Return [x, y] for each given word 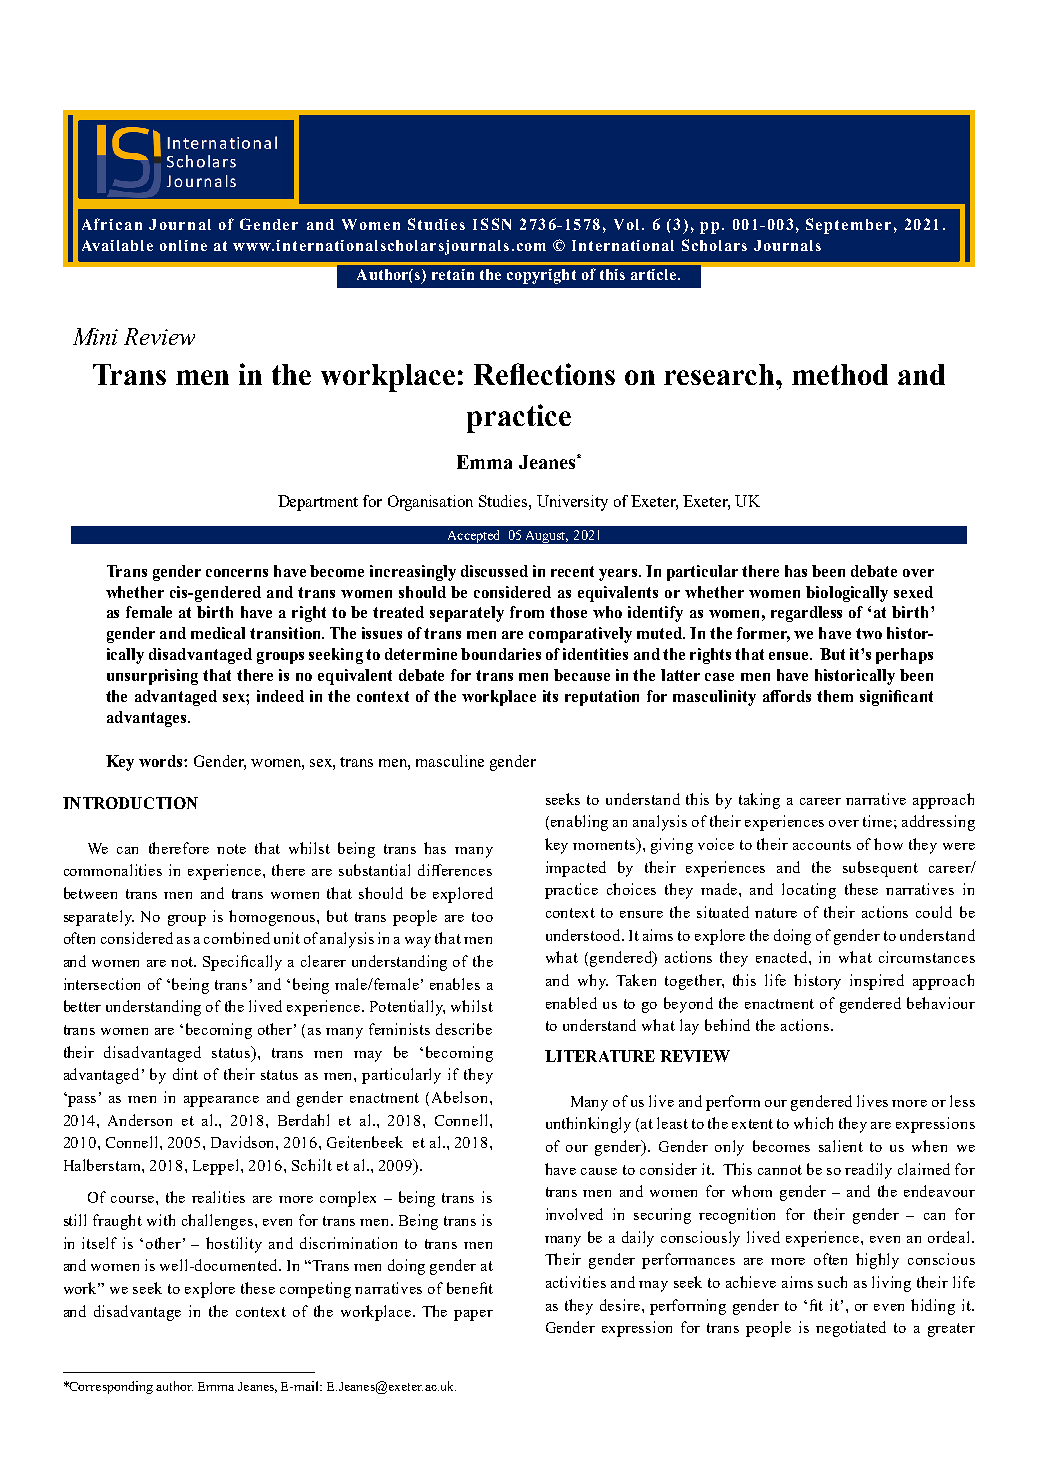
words [162, 761]
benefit [470, 1288]
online [183, 245]
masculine [450, 761]
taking [759, 801]
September [848, 226]
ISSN [492, 224]
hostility [234, 1245]
